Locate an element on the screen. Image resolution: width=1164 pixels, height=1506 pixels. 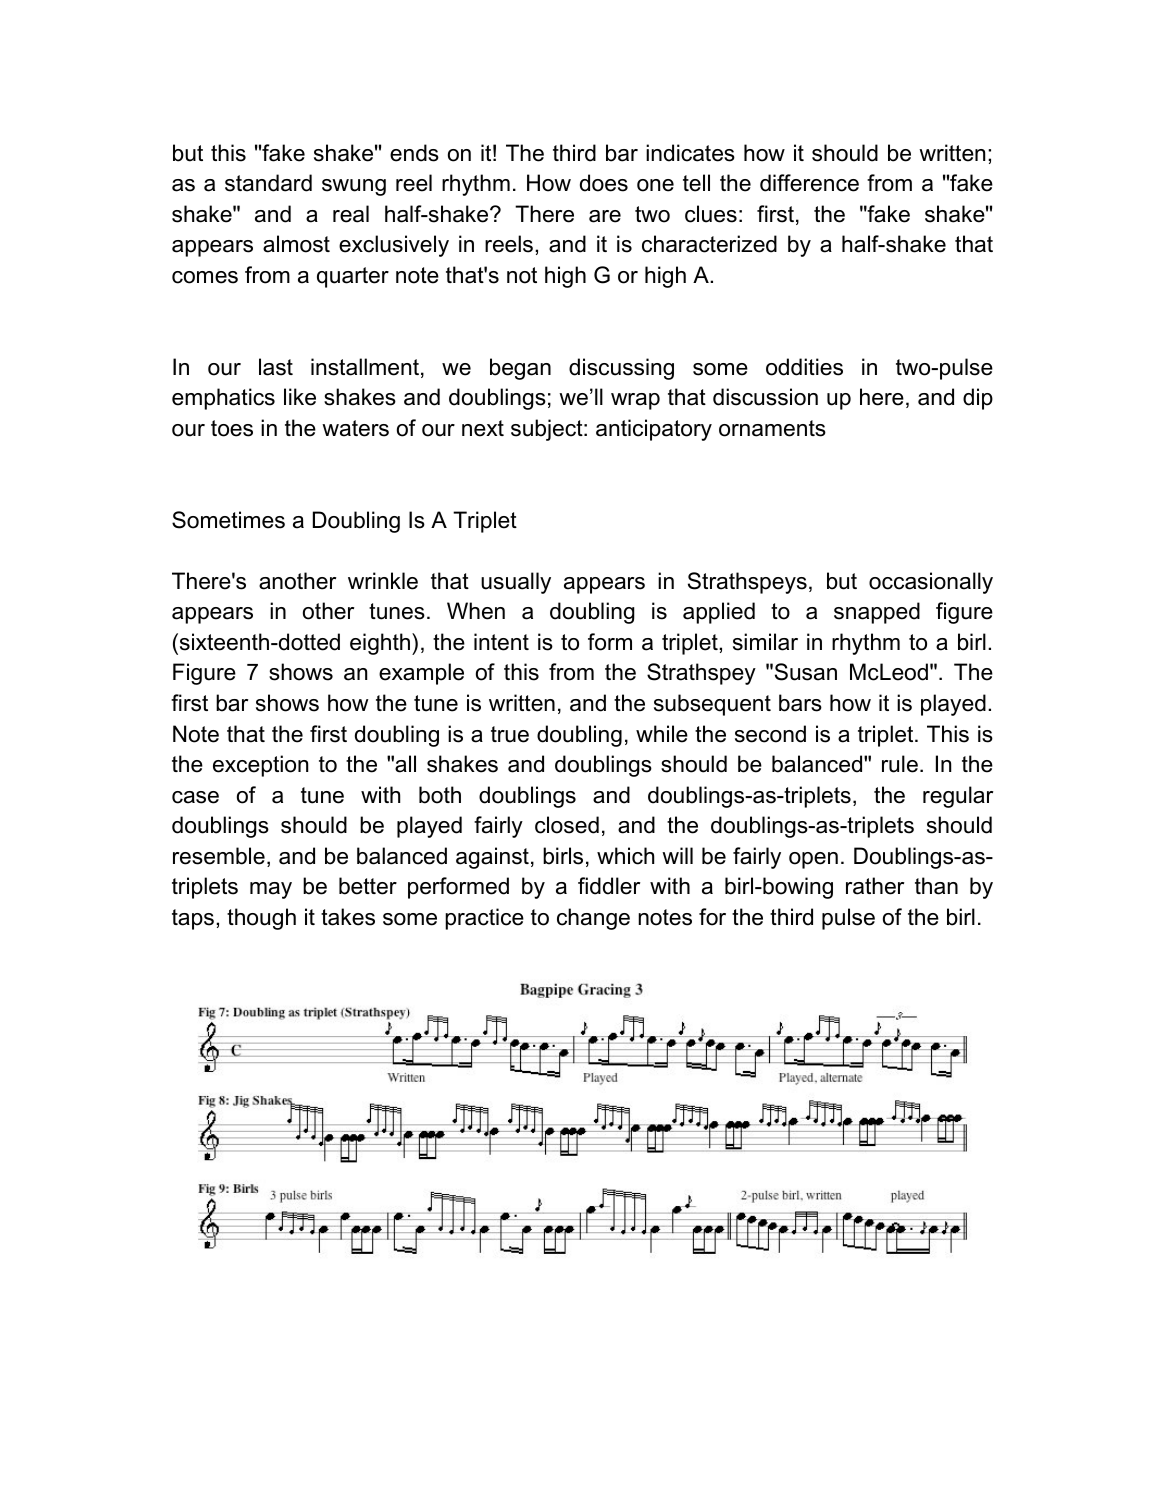
does is located at coordinates (604, 183).
